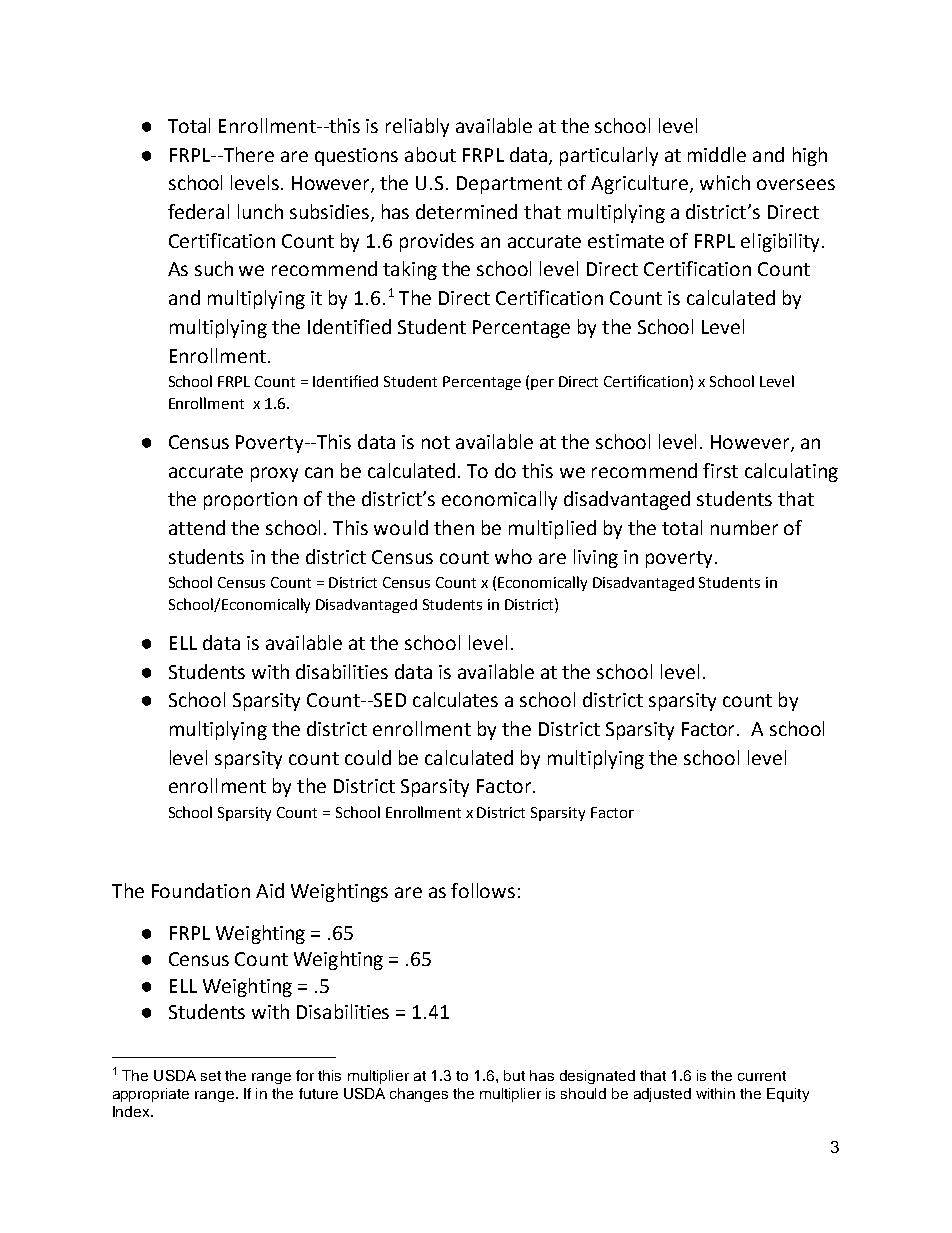  Describe the element at coordinates (514, 1075) in the page. I see `but` at that location.
